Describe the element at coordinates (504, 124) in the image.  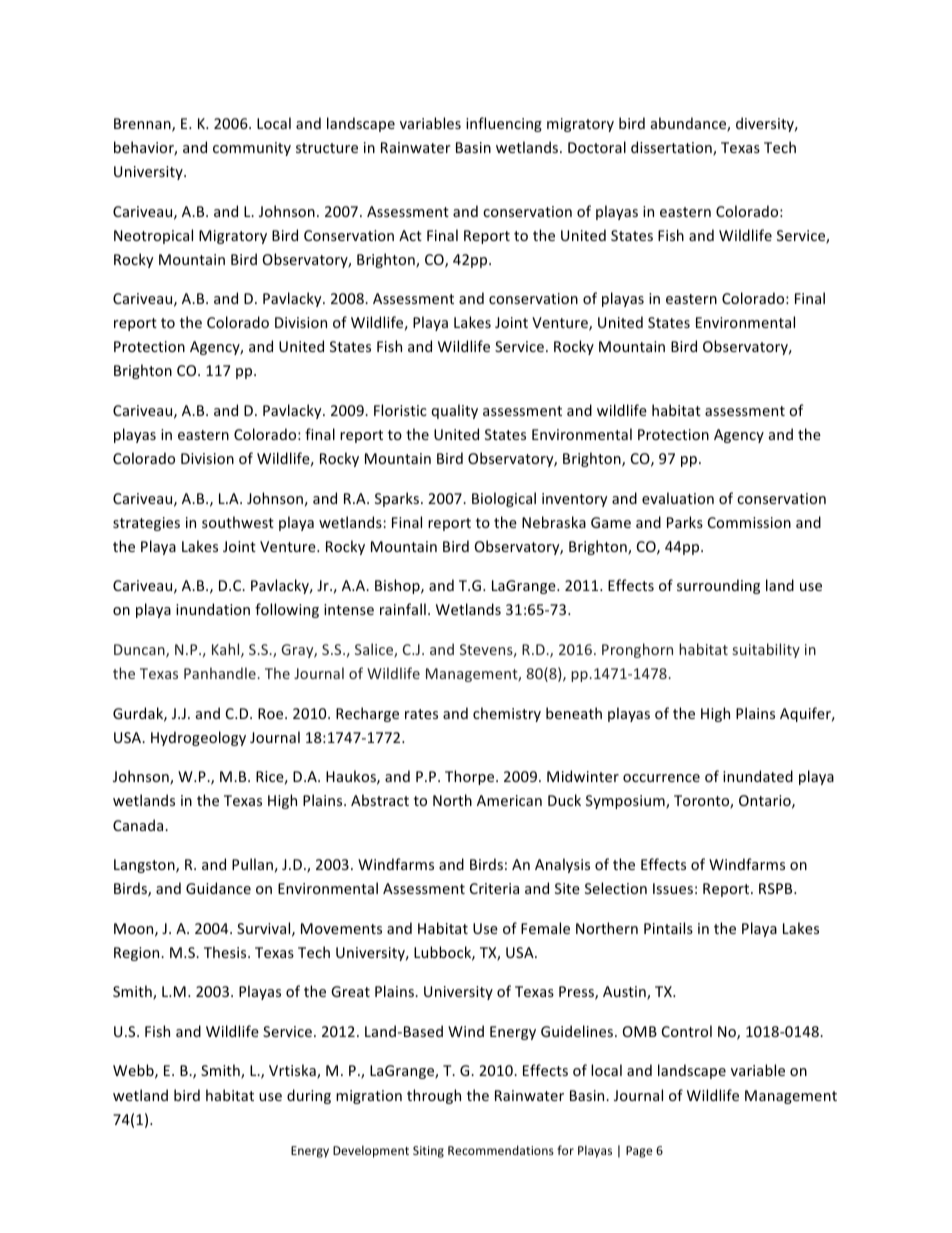
I see `influencing` at that location.
